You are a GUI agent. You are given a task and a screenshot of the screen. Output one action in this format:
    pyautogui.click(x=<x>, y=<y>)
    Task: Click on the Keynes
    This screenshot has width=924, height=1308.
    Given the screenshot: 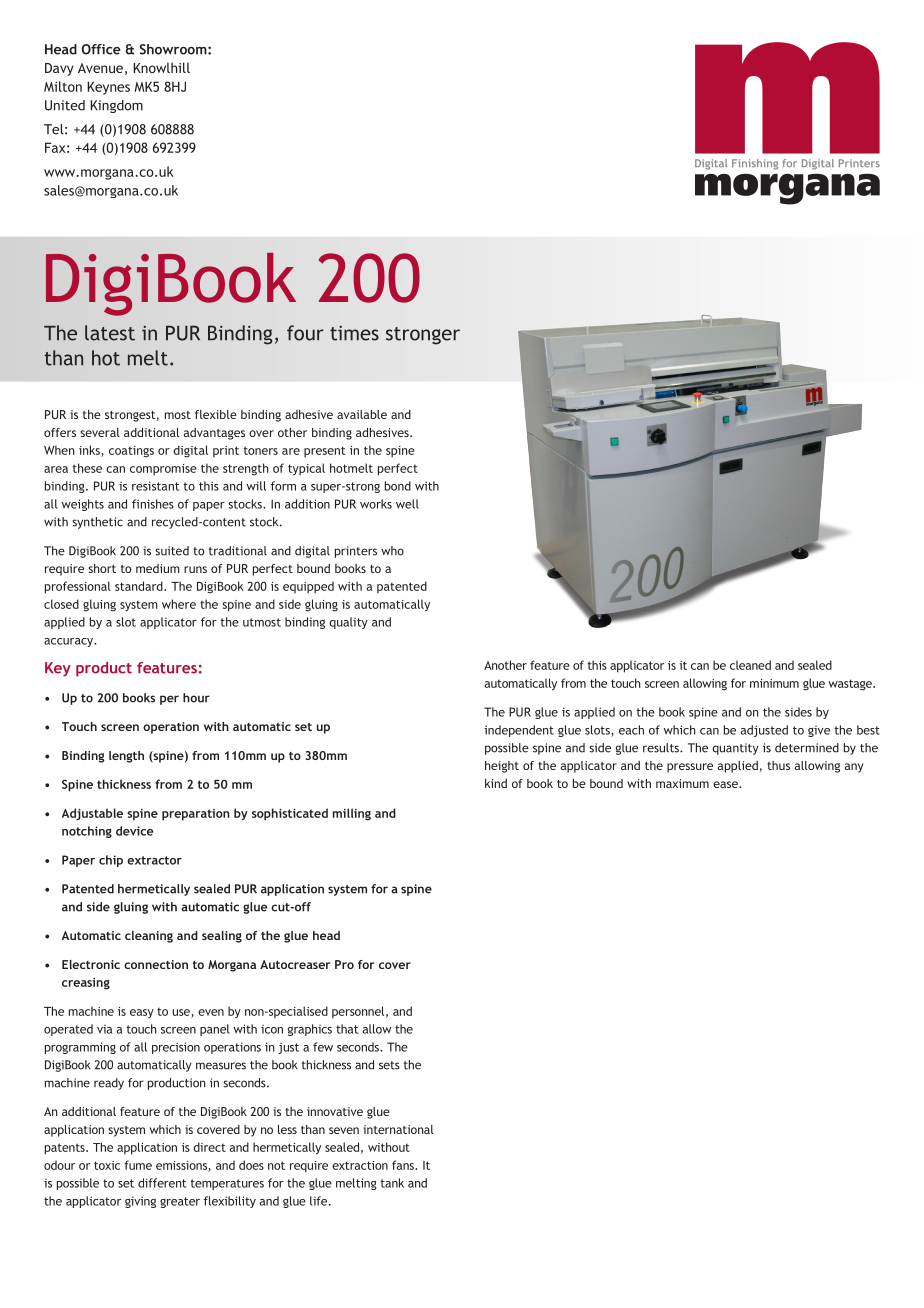 What is the action you would take?
    pyautogui.click(x=108, y=88)
